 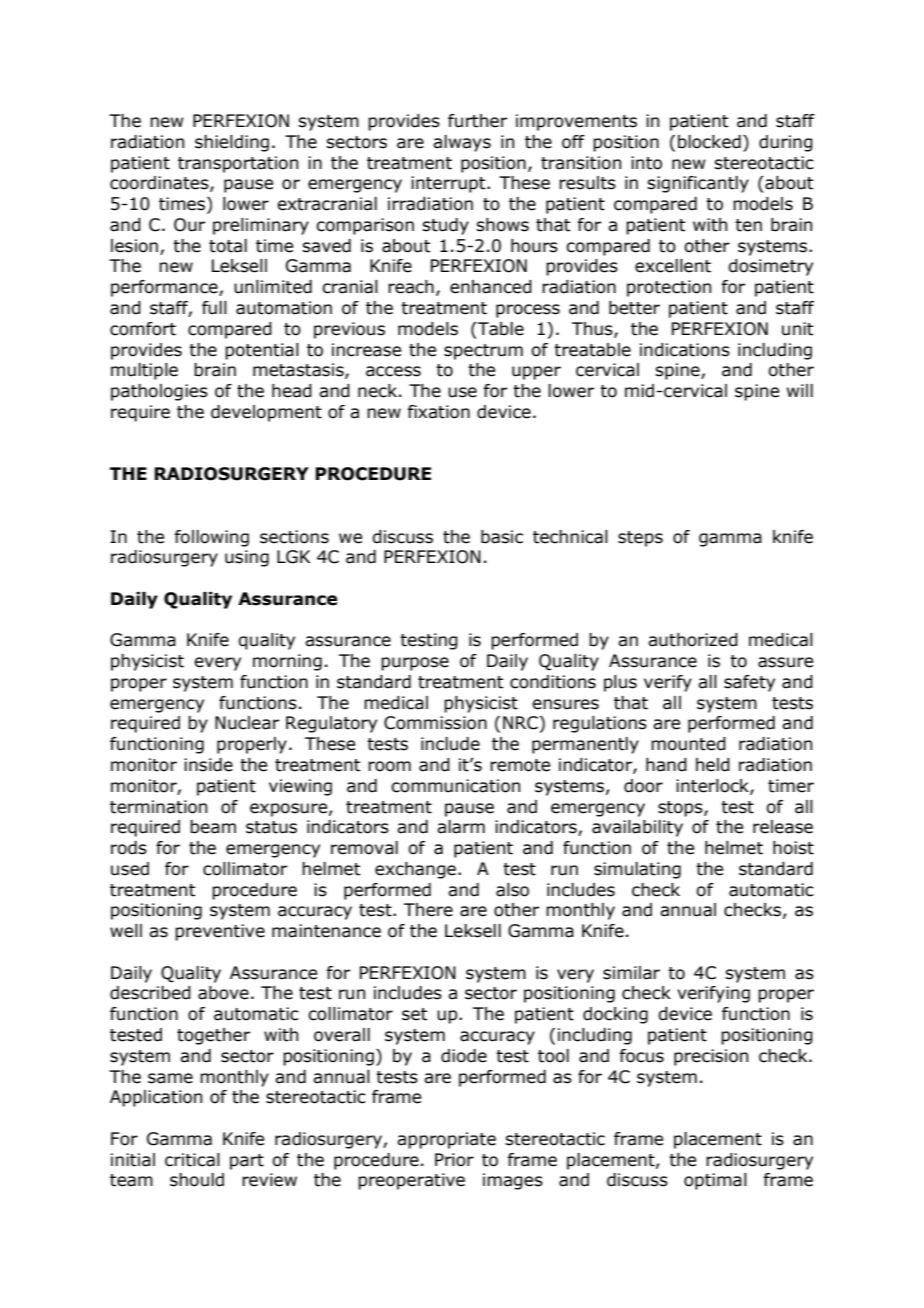 I want to click on following, so click(x=211, y=538).
